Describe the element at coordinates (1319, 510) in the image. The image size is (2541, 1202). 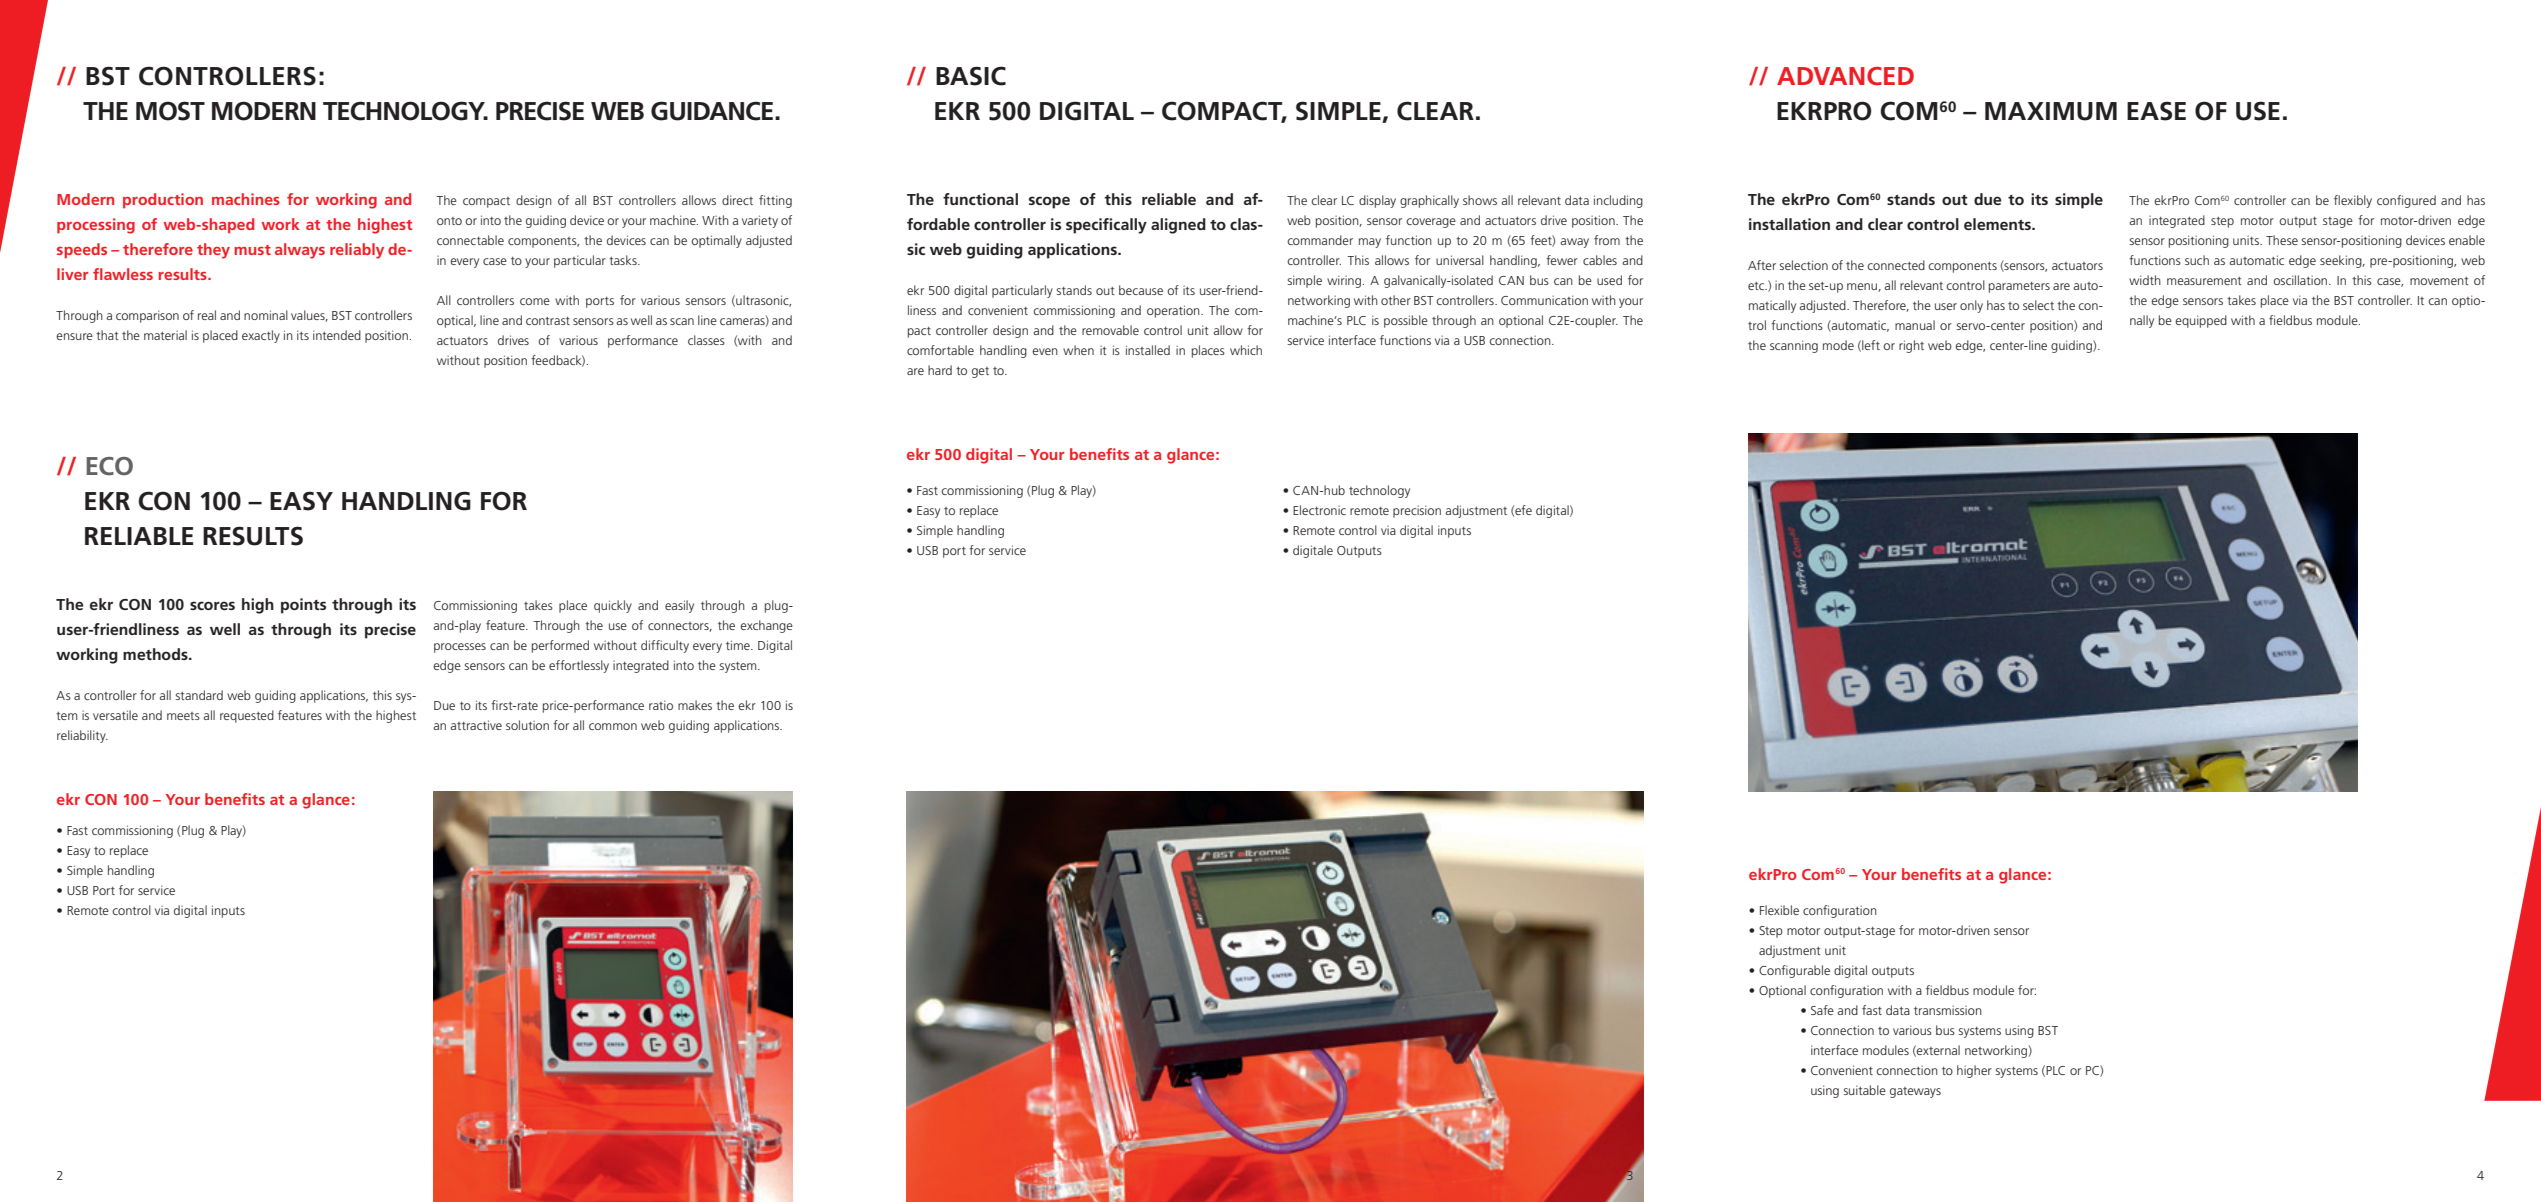
I see `Electronic` at that location.
